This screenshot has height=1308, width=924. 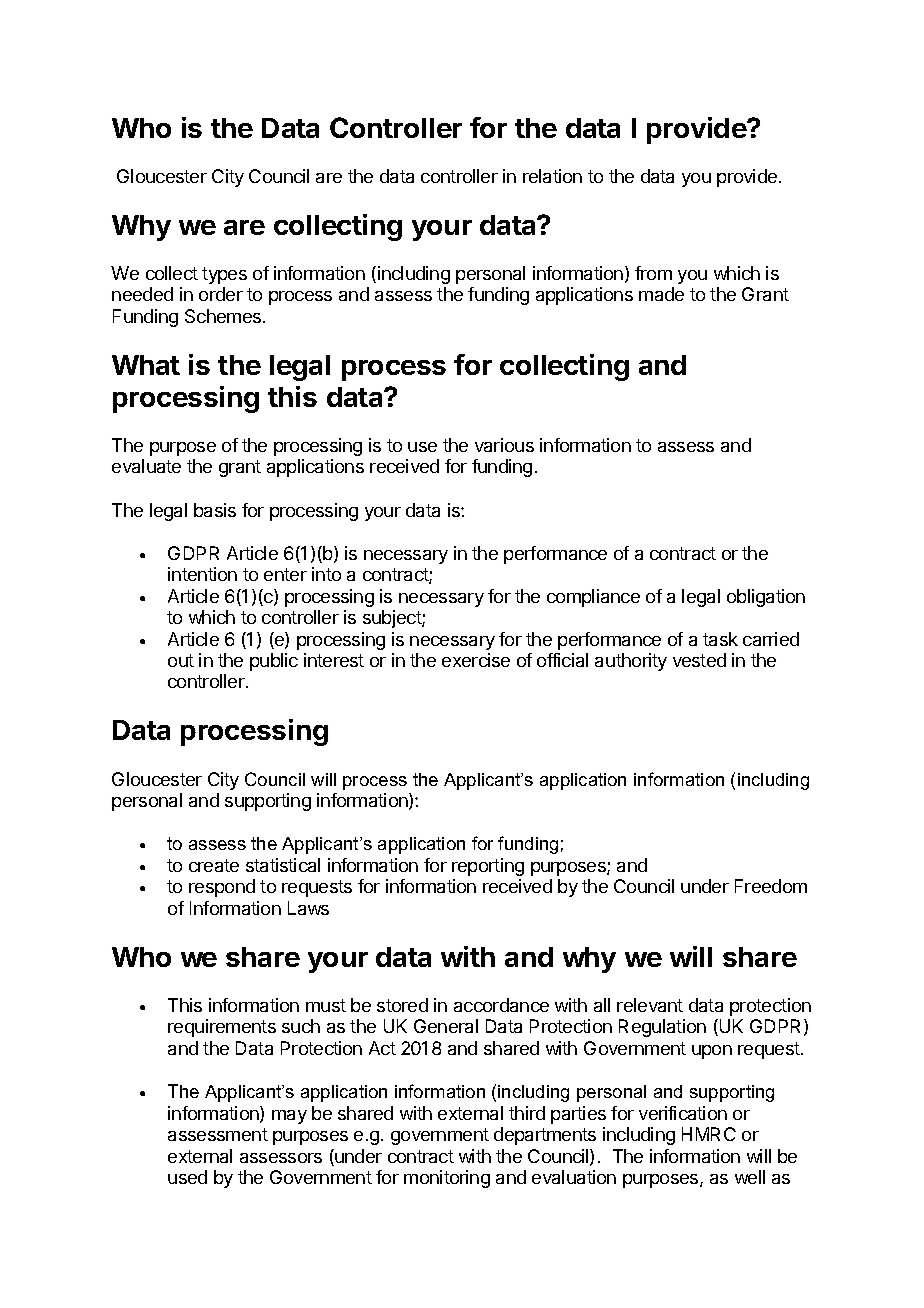 I want to click on types, so click(x=224, y=275).
